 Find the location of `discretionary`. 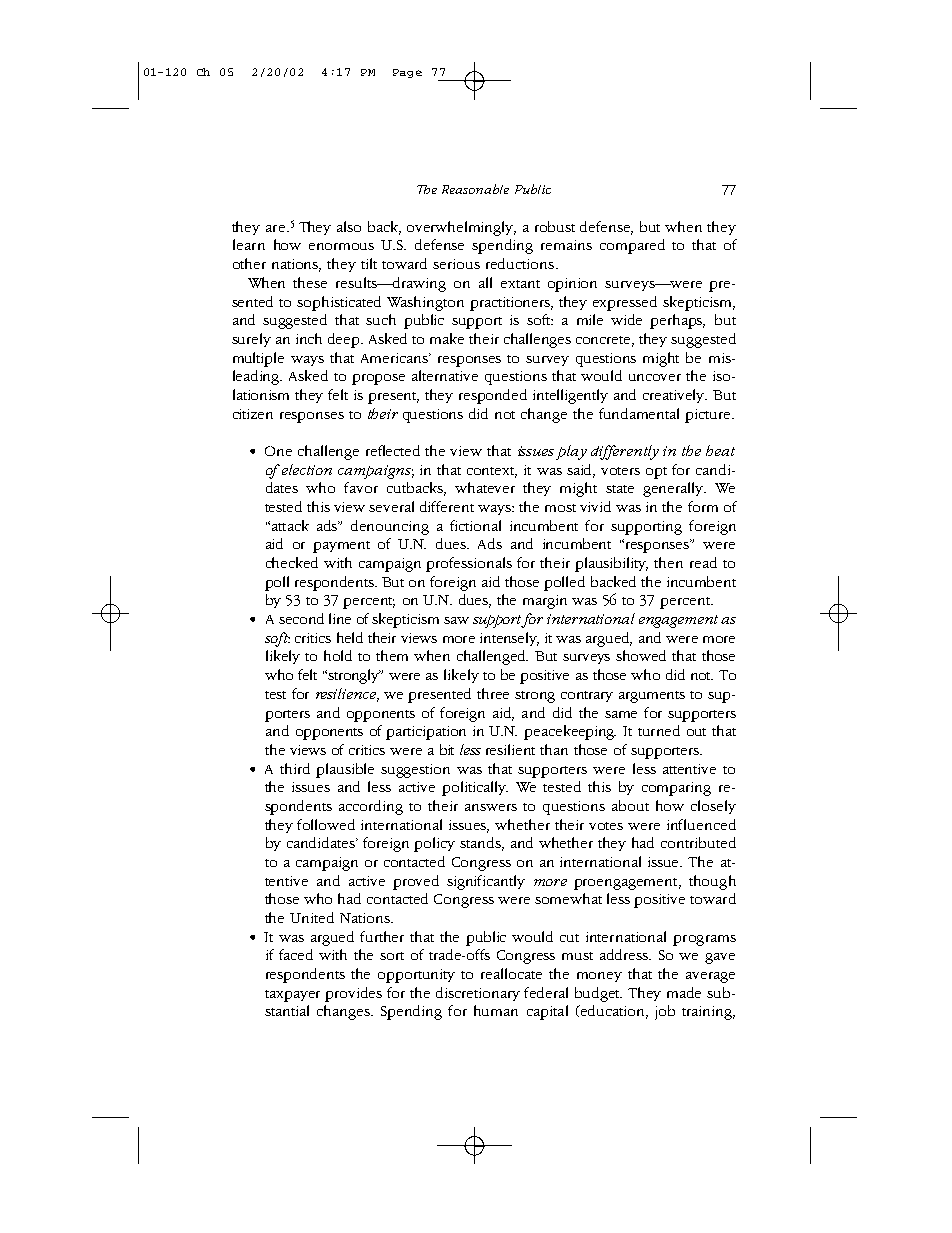

discretionary is located at coordinates (478, 994).
